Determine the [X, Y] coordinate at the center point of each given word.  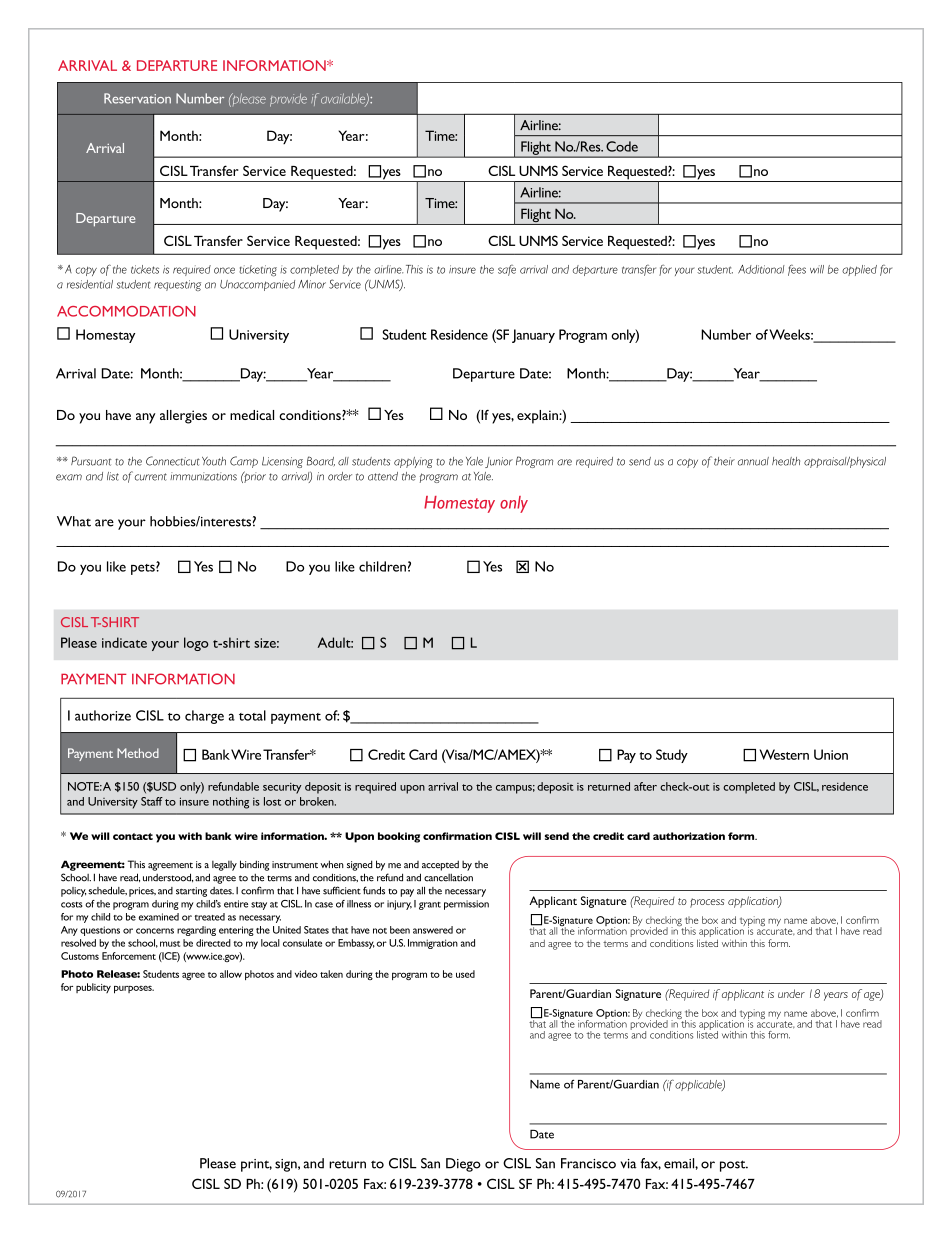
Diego [463, 1165]
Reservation [137, 98]
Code [622, 146]
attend [383, 476]
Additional [761, 269]
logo [196, 644]
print [256, 1165]
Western [784, 754]
